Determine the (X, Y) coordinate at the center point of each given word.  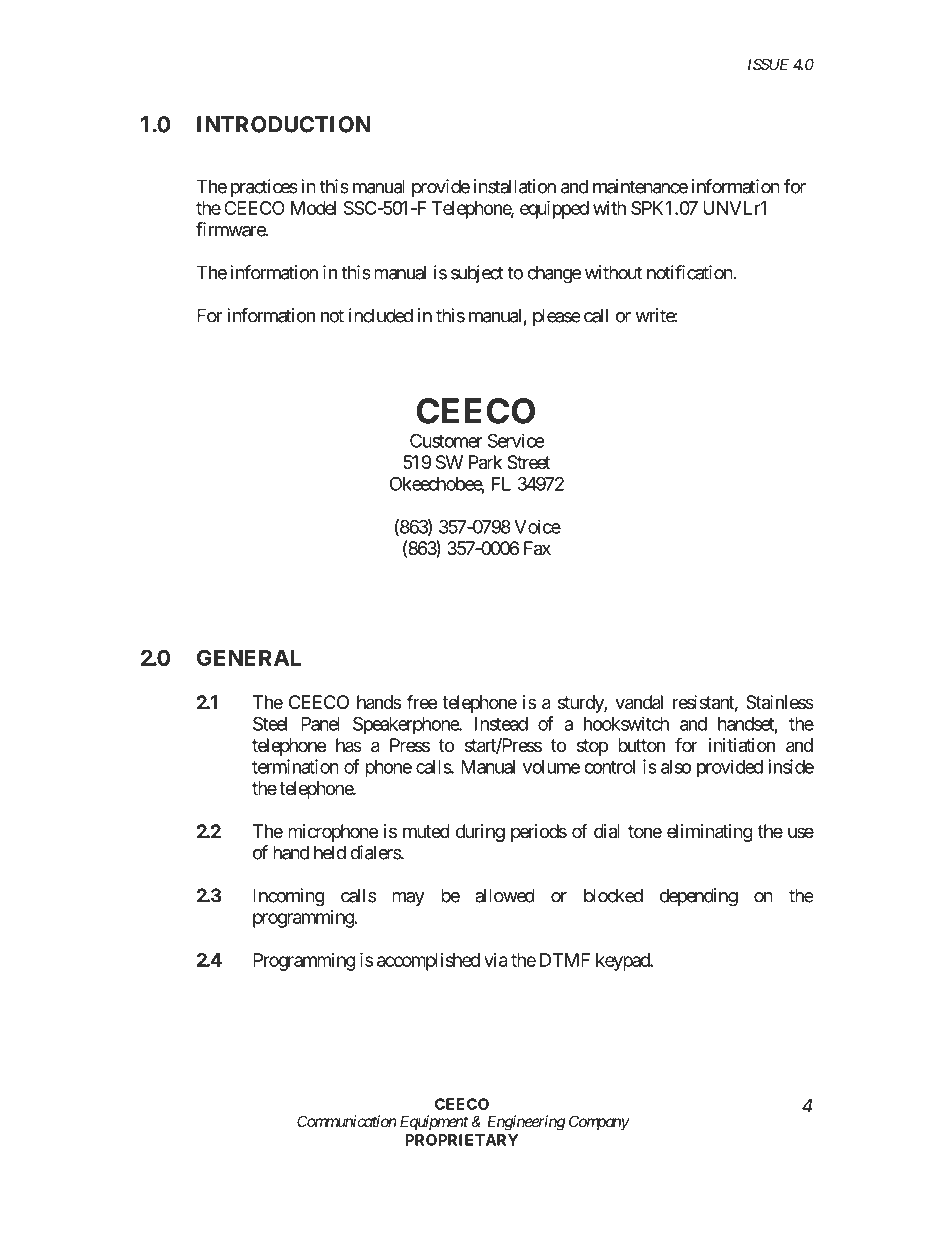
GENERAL (249, 657)
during (480, 833)
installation (515, 186)
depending (699, 897)
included (381, 315)
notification (690, 272)
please (557, 317)
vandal (639, 702)
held (330, 852)
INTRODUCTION (283, 124)
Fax (537, 548)
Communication (346, 1121)
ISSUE (768, 64)
